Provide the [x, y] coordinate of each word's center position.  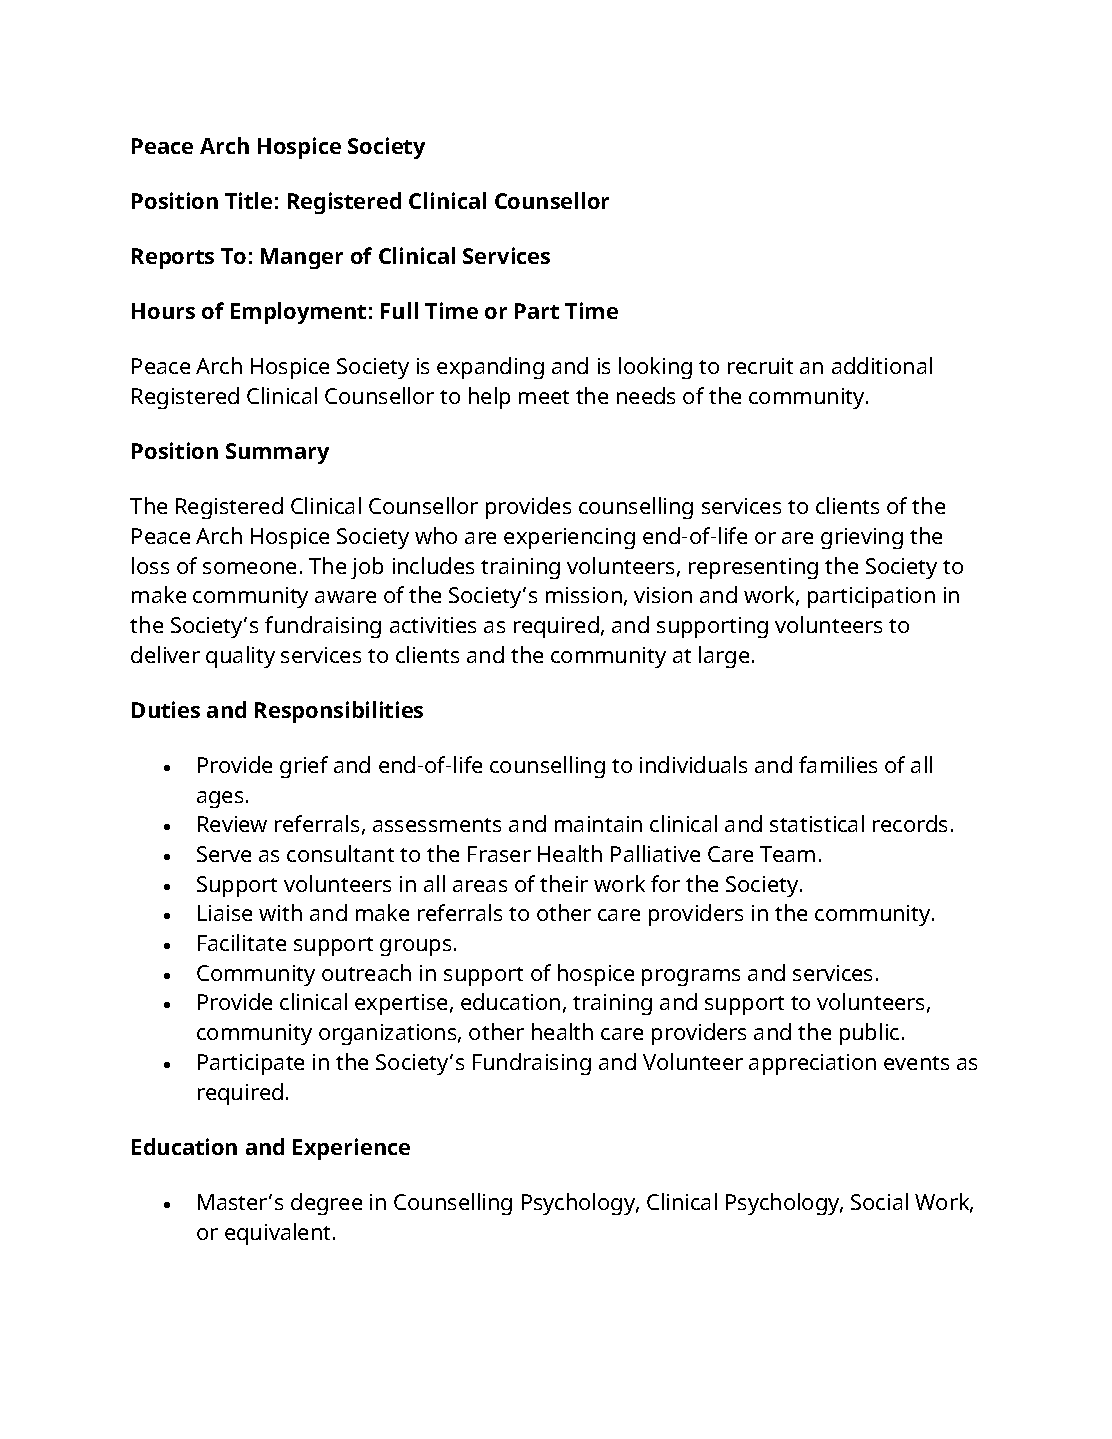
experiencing [569, 538]
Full [399, 310]
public [869, 1034]
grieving [862, 538]
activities [433, 625]
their [564, 883]
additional [882, 365]
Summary [277, 453]
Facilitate [242, 942]
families [838, 764]
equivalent [279, 1234]
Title [248, 200]
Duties [166, 709]
